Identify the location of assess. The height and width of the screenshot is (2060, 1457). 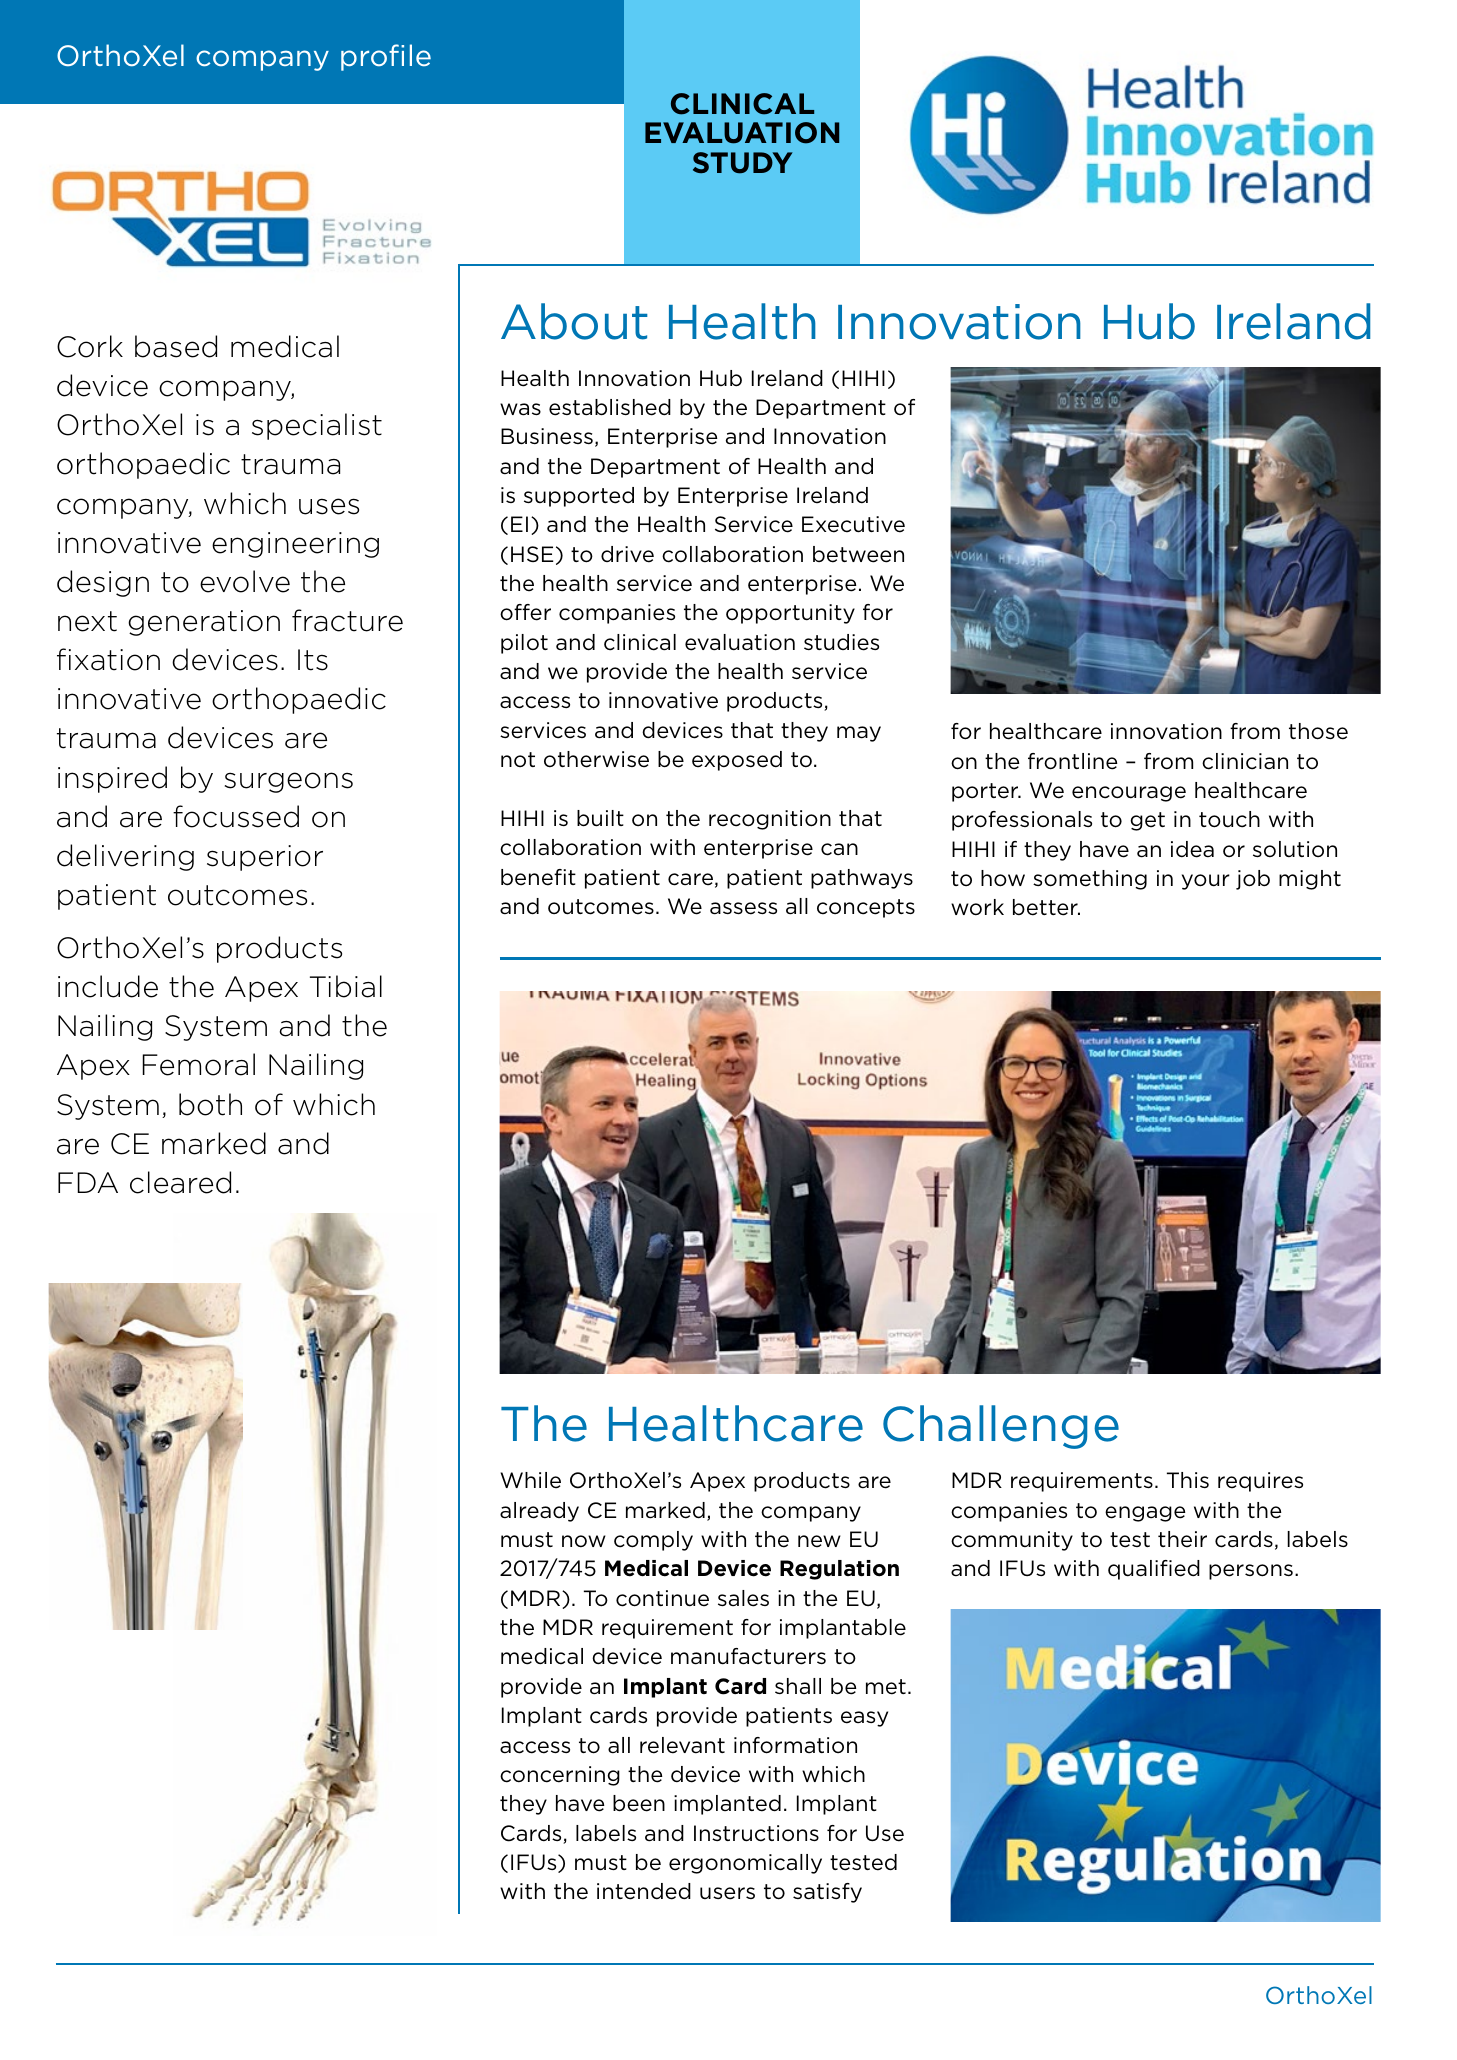
(743, 908).
